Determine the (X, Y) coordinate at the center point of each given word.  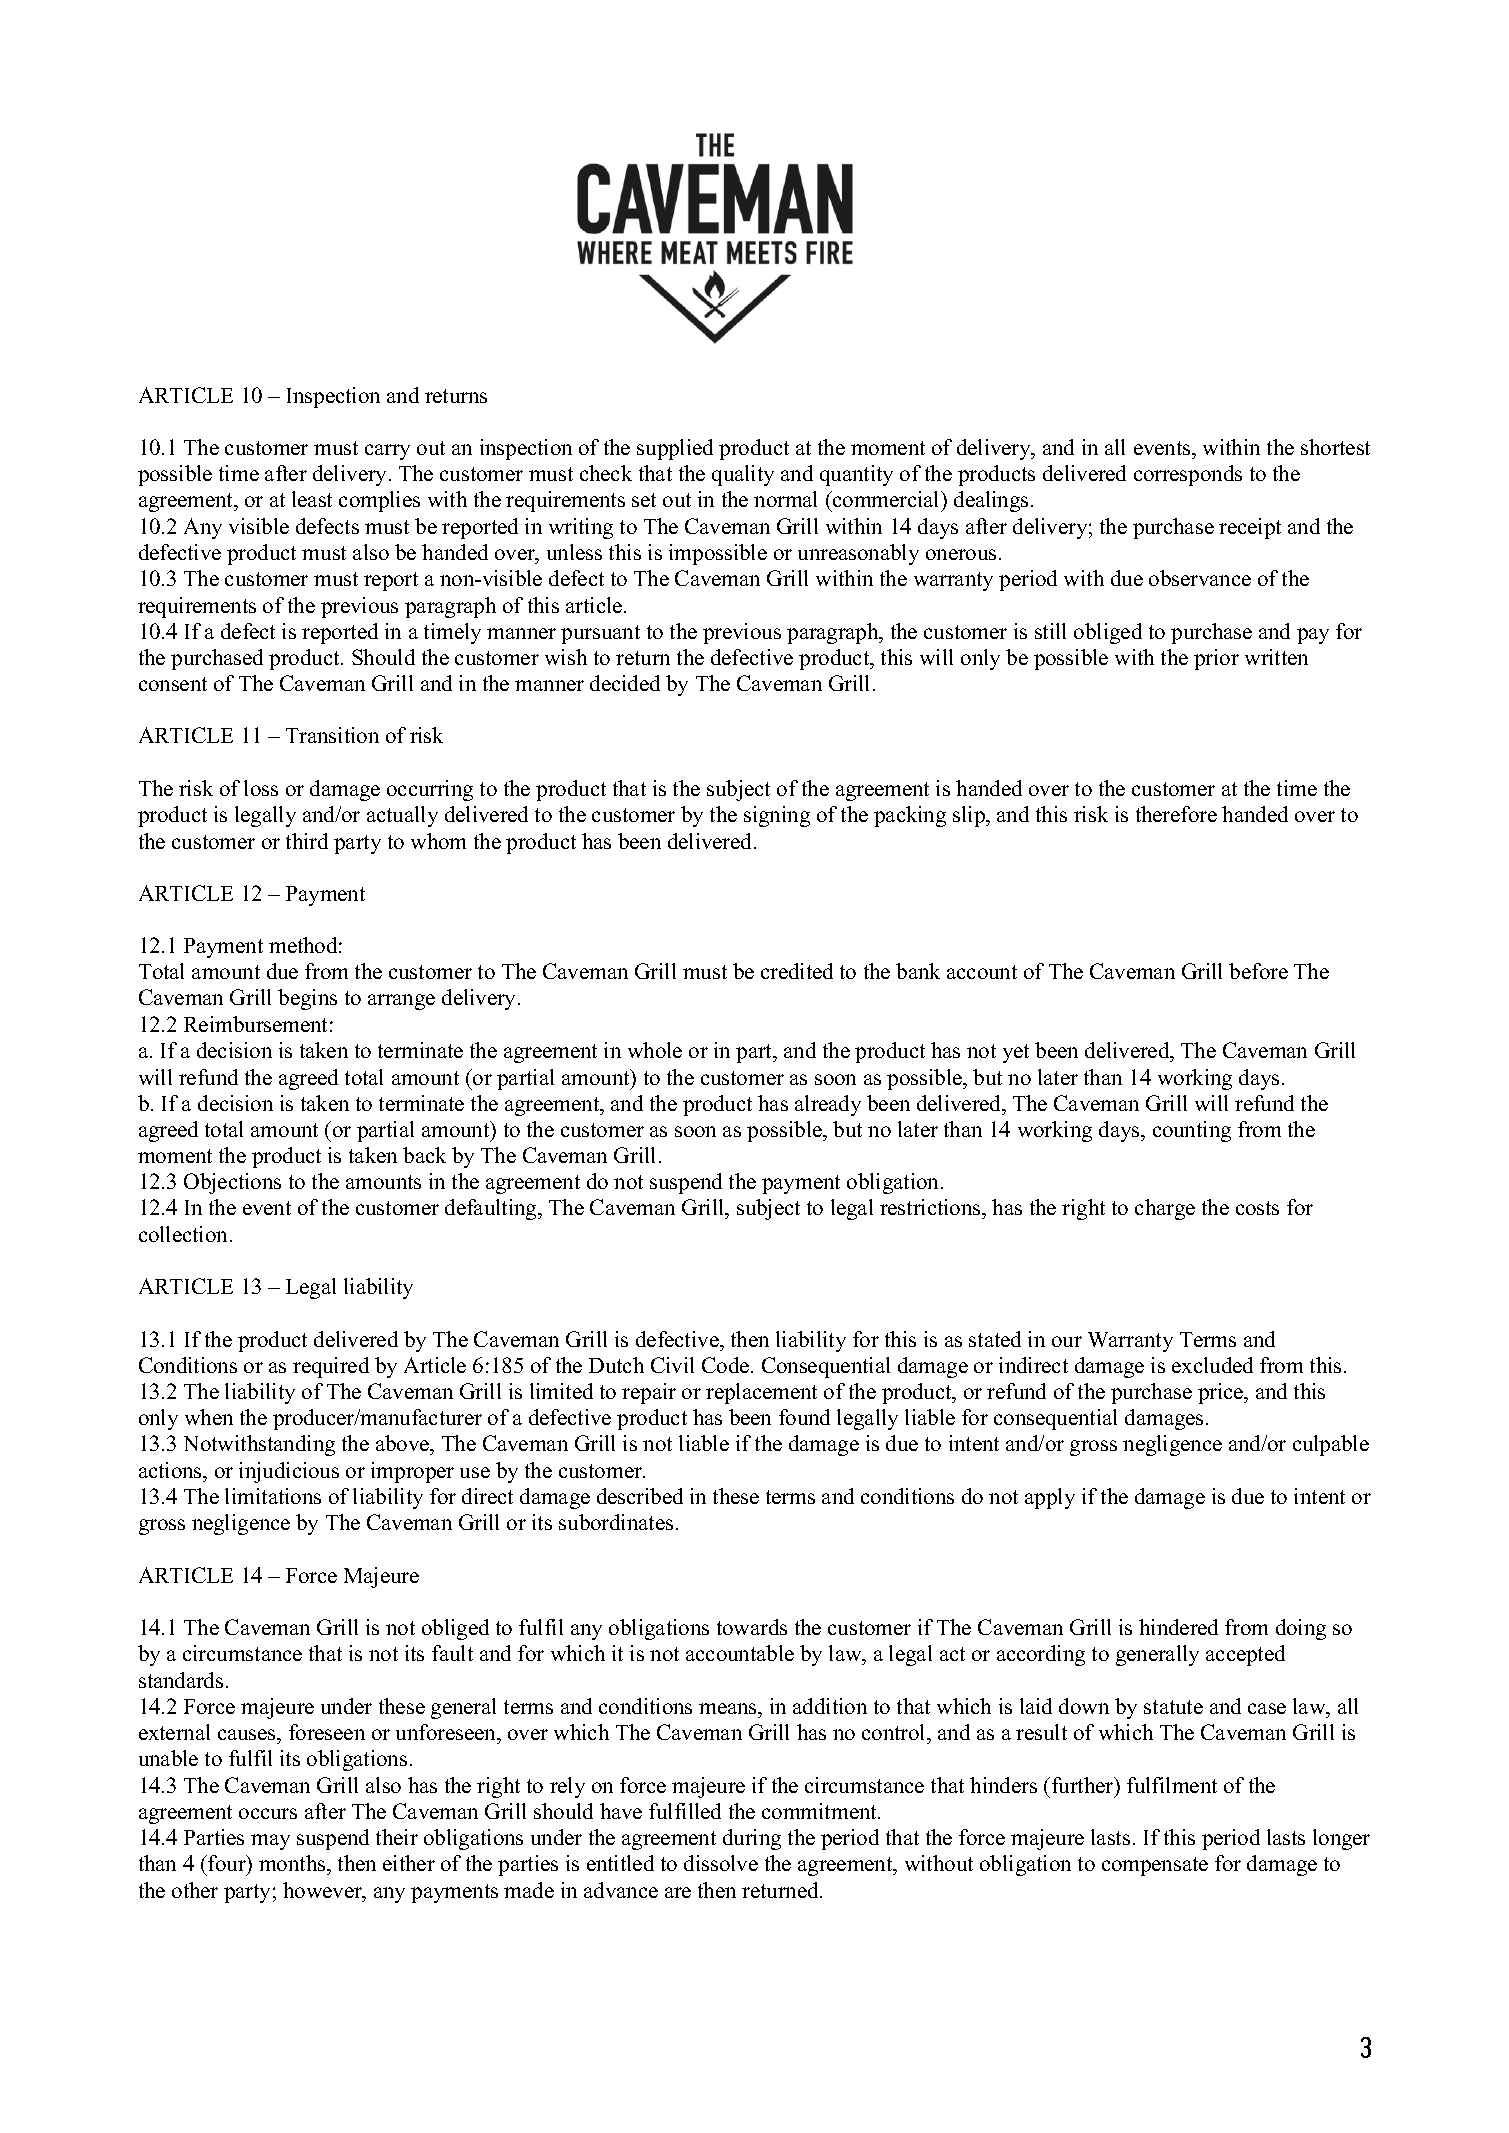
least (312, 499)
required (331, 1367)
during (752, 1839)
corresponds (1188, 475)
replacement (761, 1393)
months (293, 1863)
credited (797, 971)
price (1222, 1393)
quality (743, 475)
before (1258, 971)
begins (307, 999)
